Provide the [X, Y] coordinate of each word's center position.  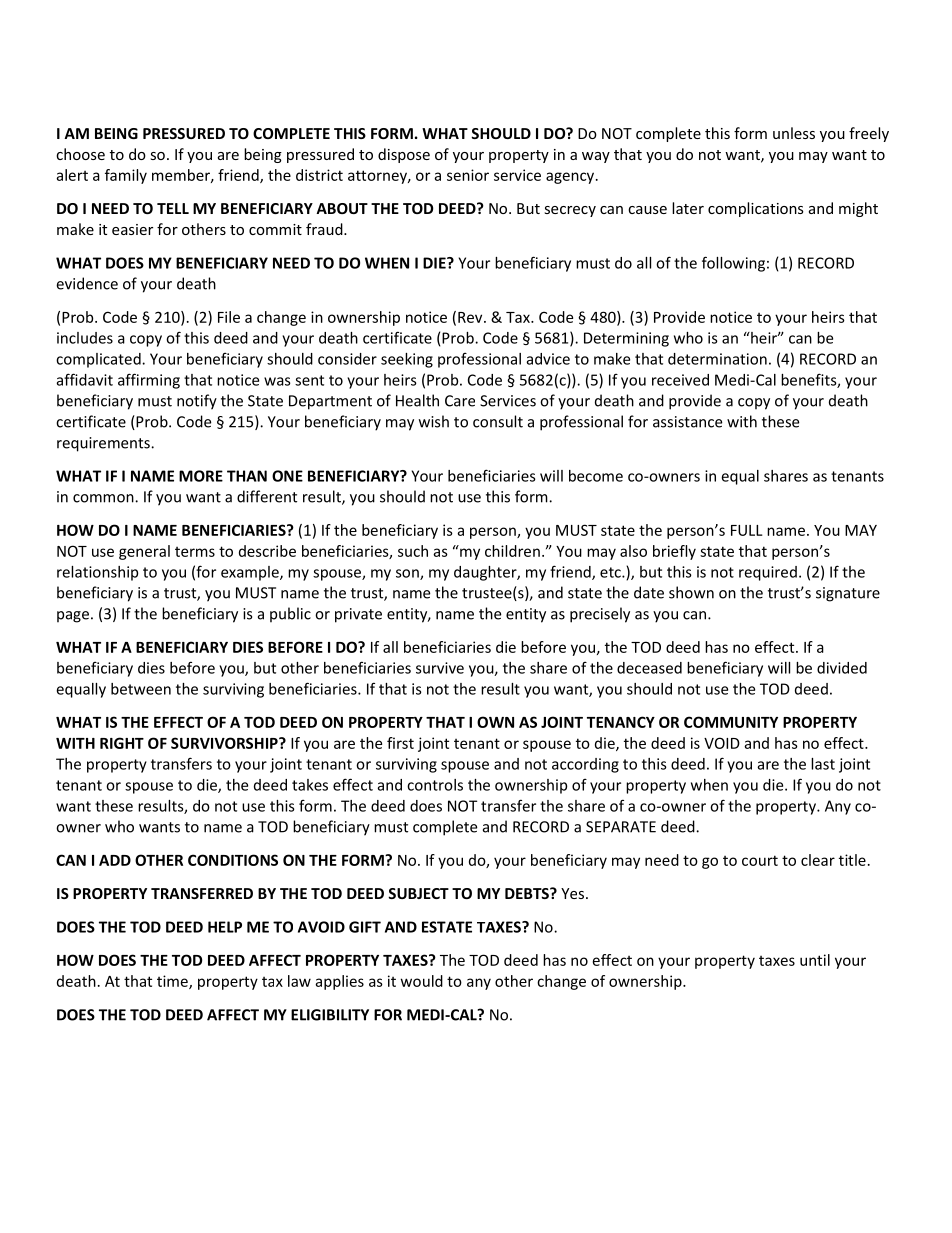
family [126, 176]
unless [794, 133]
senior [468, 175]
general [144, 552]
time [173, 982]
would [422, 981]
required [768, 573]
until [815, 960]
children [512, 551]
